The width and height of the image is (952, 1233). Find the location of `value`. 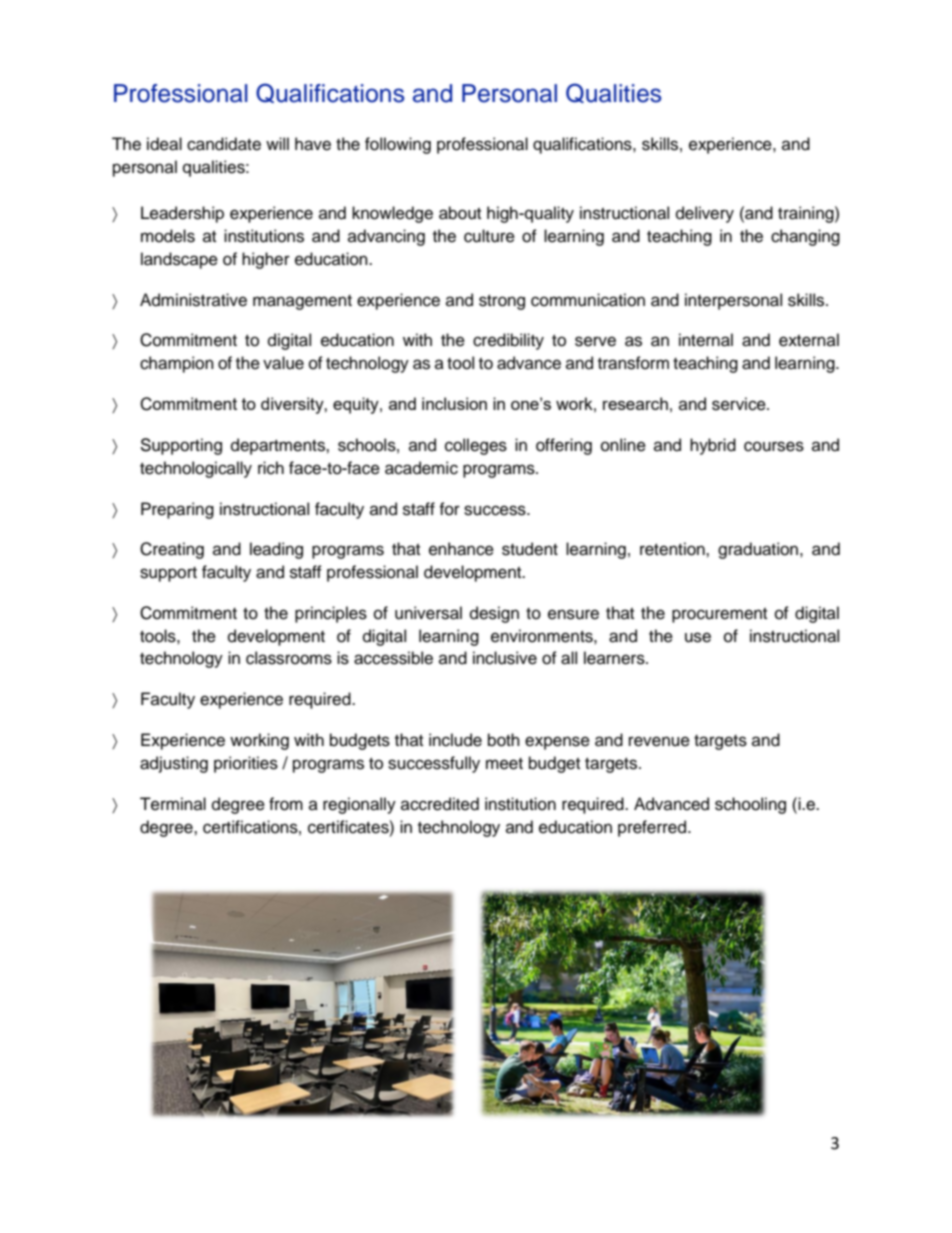

value is located at coordinates (283, 363).
